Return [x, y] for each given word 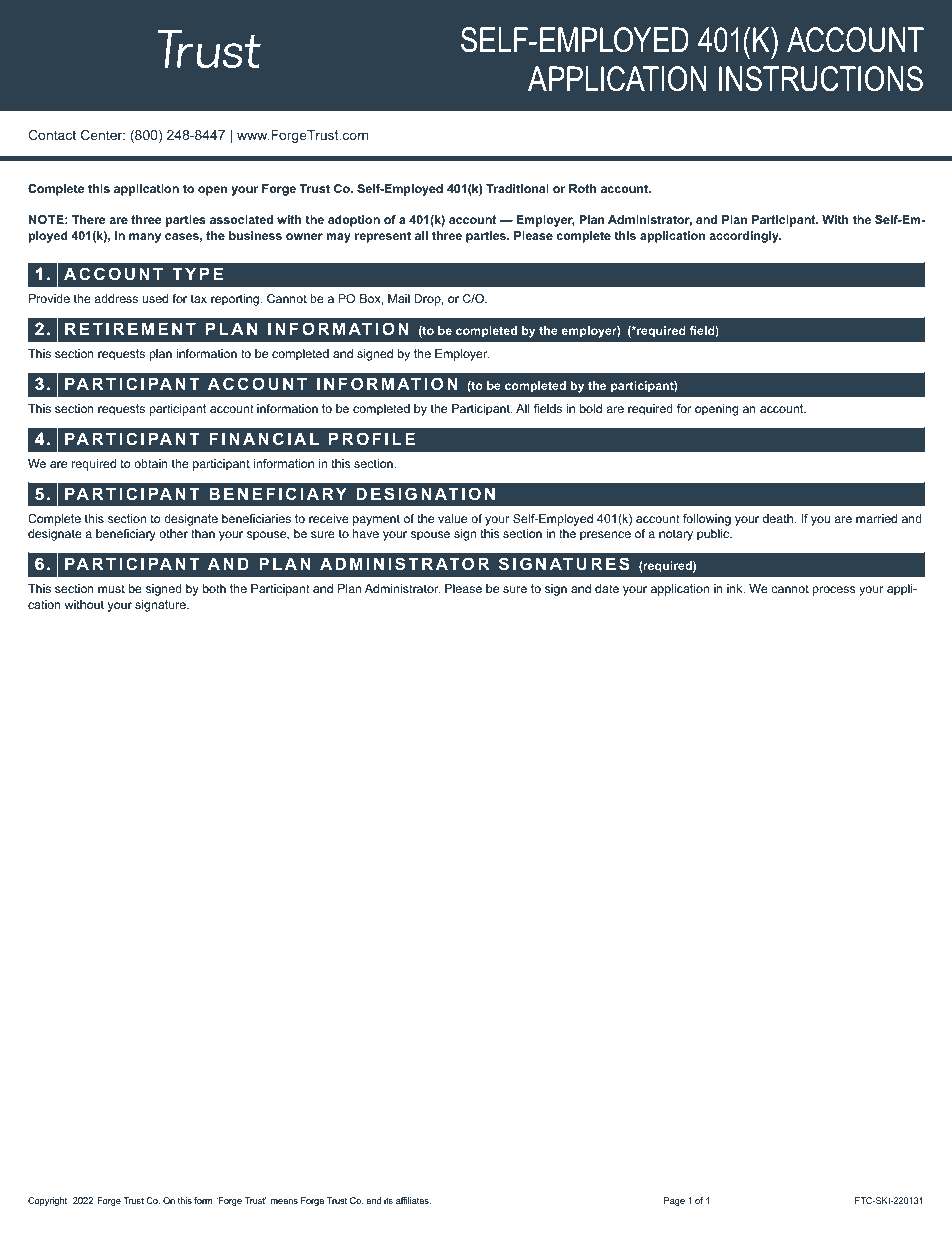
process [834, 591]
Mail [399, 298]
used [155, 298]
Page [674, 1201]
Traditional [517, 188]
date [607, 588]
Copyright [47, 1201]
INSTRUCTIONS [821, 79]
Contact [52, 135]
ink [736, 588]
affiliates [413, 1200]
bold [591, 408]
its [388, 1200]
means [284, 1201]
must [111, 588]
